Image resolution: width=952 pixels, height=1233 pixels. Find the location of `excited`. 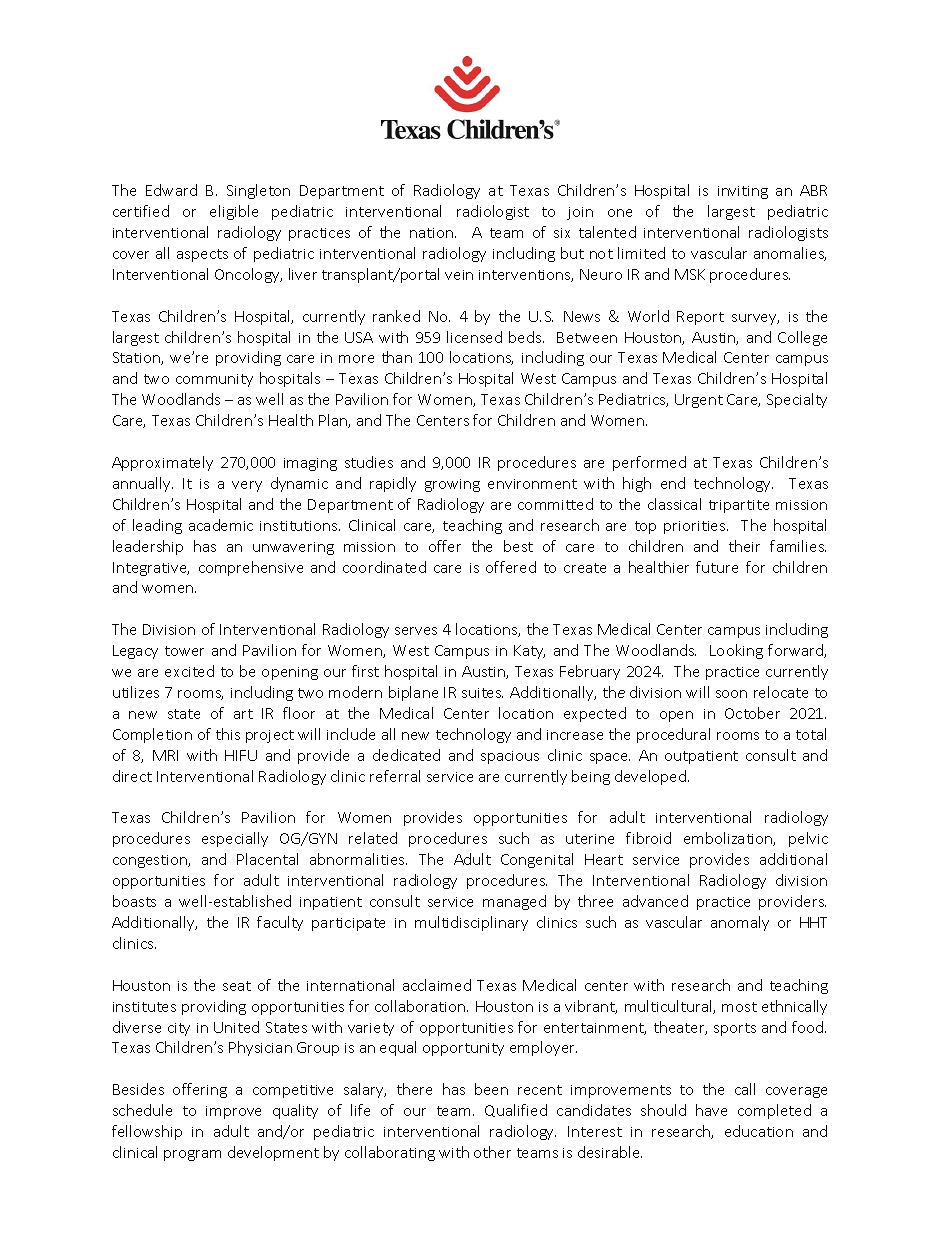

excited is located at coordinates (189, 671).
